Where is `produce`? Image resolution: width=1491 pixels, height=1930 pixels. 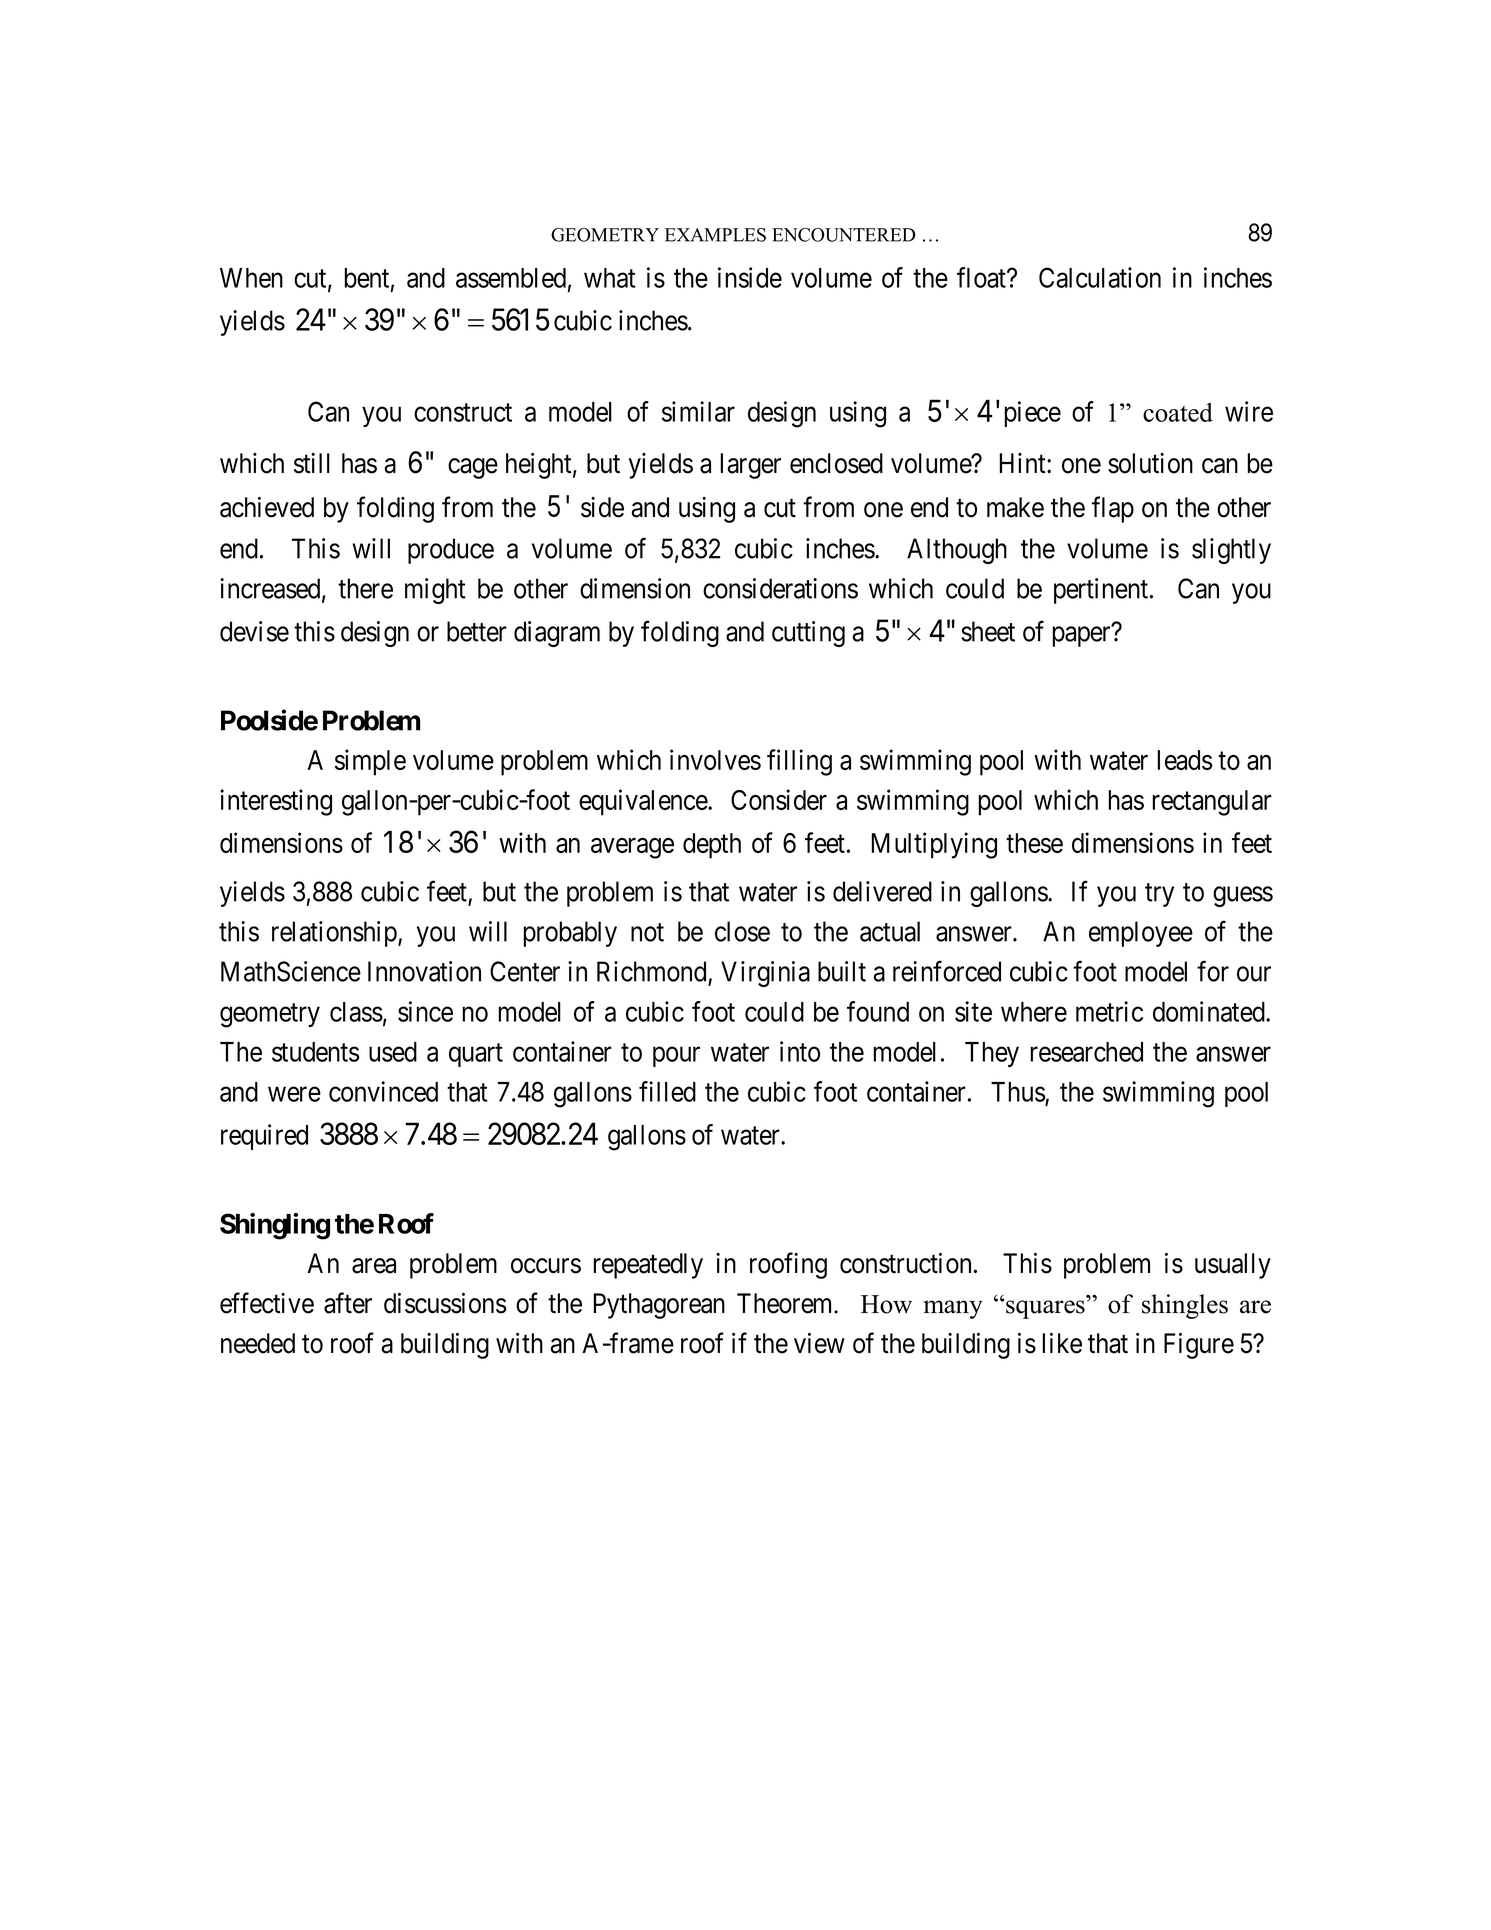
produce is located at coordinates (451, 551).
